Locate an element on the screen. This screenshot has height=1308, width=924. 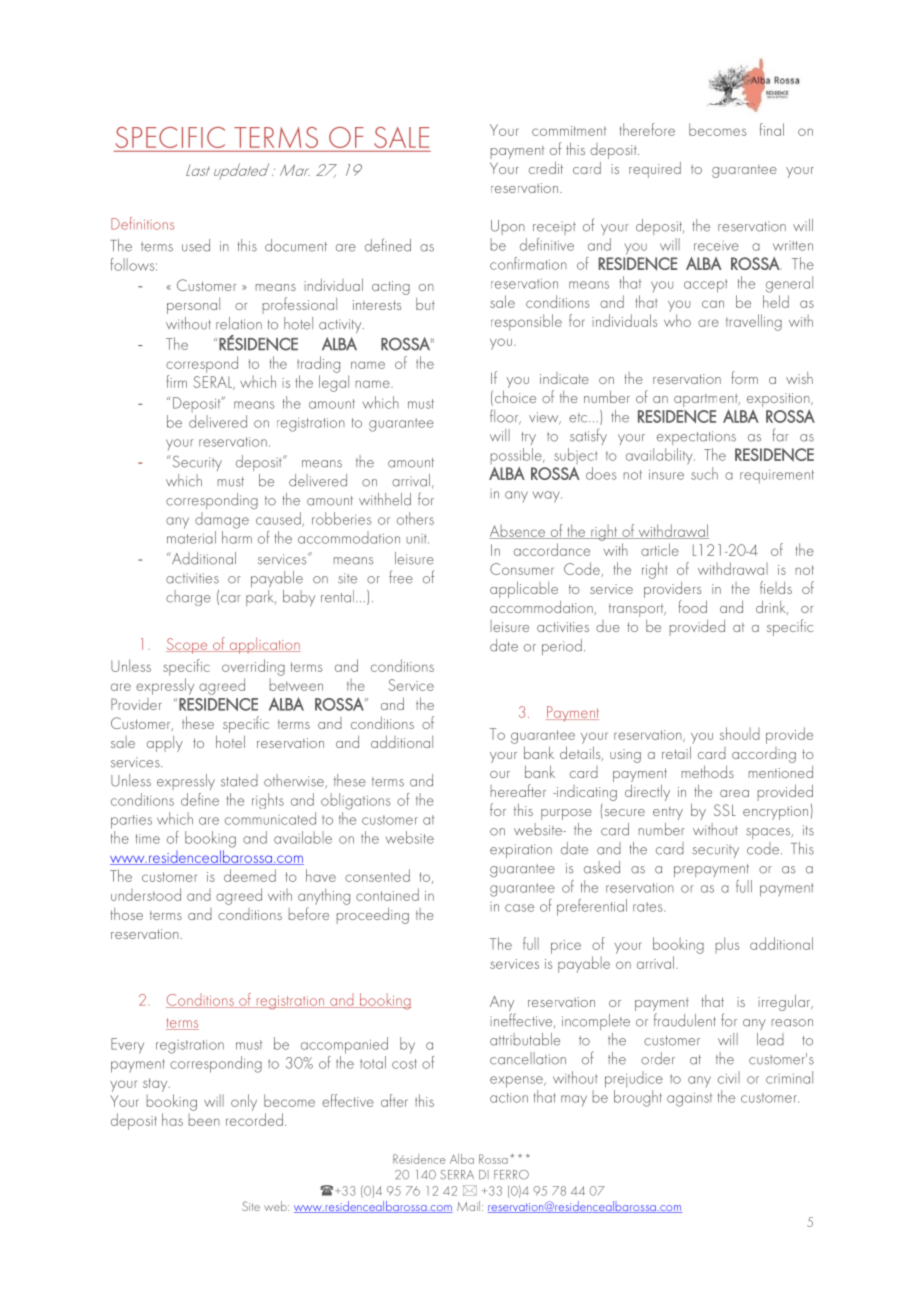
understood is located at coordinates (146, 894).
